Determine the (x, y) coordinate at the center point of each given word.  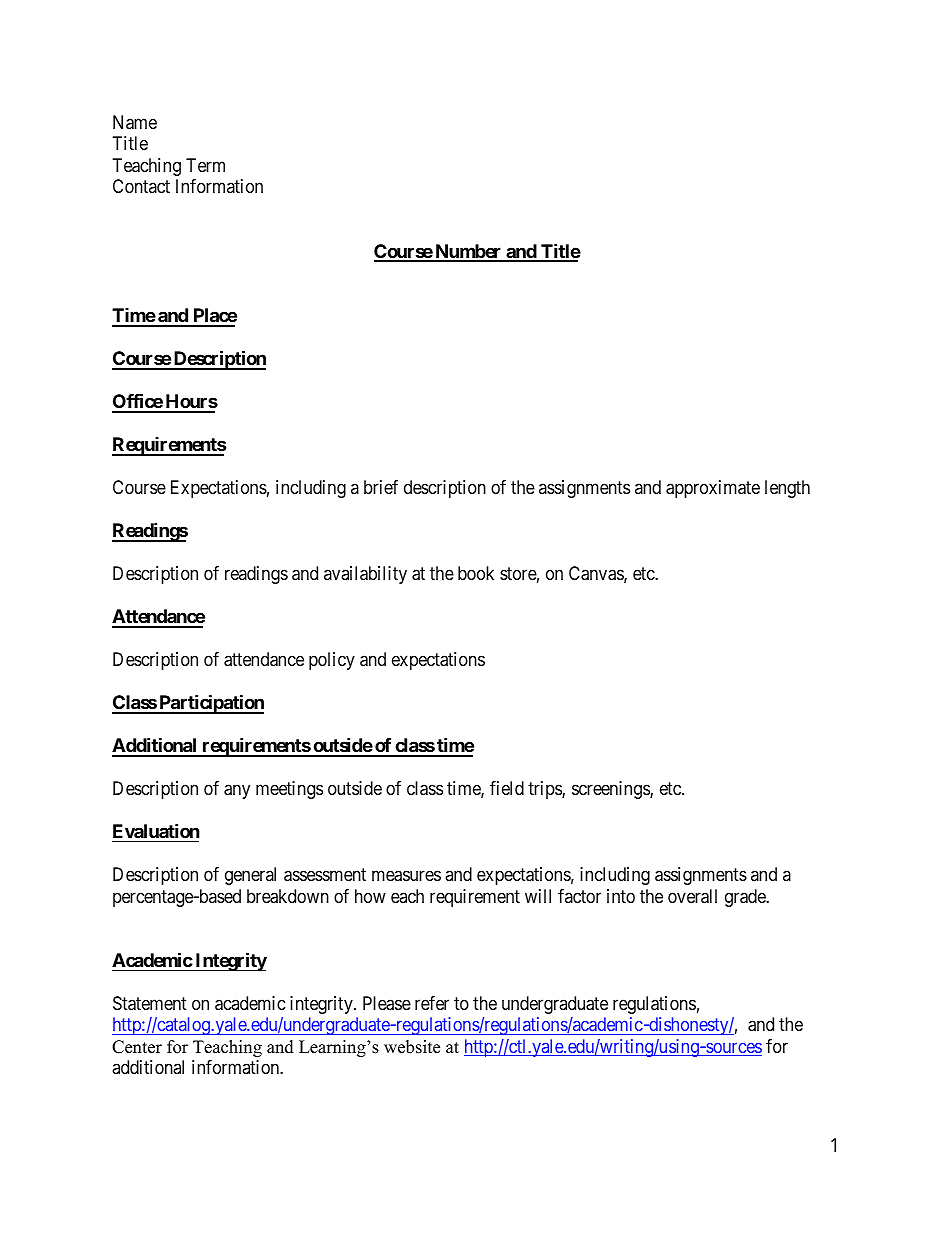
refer (432, 1003)
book (476, 573)
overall (692, 896)
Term (205, 165)
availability (365, 575)
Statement (150, 1003)
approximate (713, 489)
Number (468, 252)
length (787, 489)
